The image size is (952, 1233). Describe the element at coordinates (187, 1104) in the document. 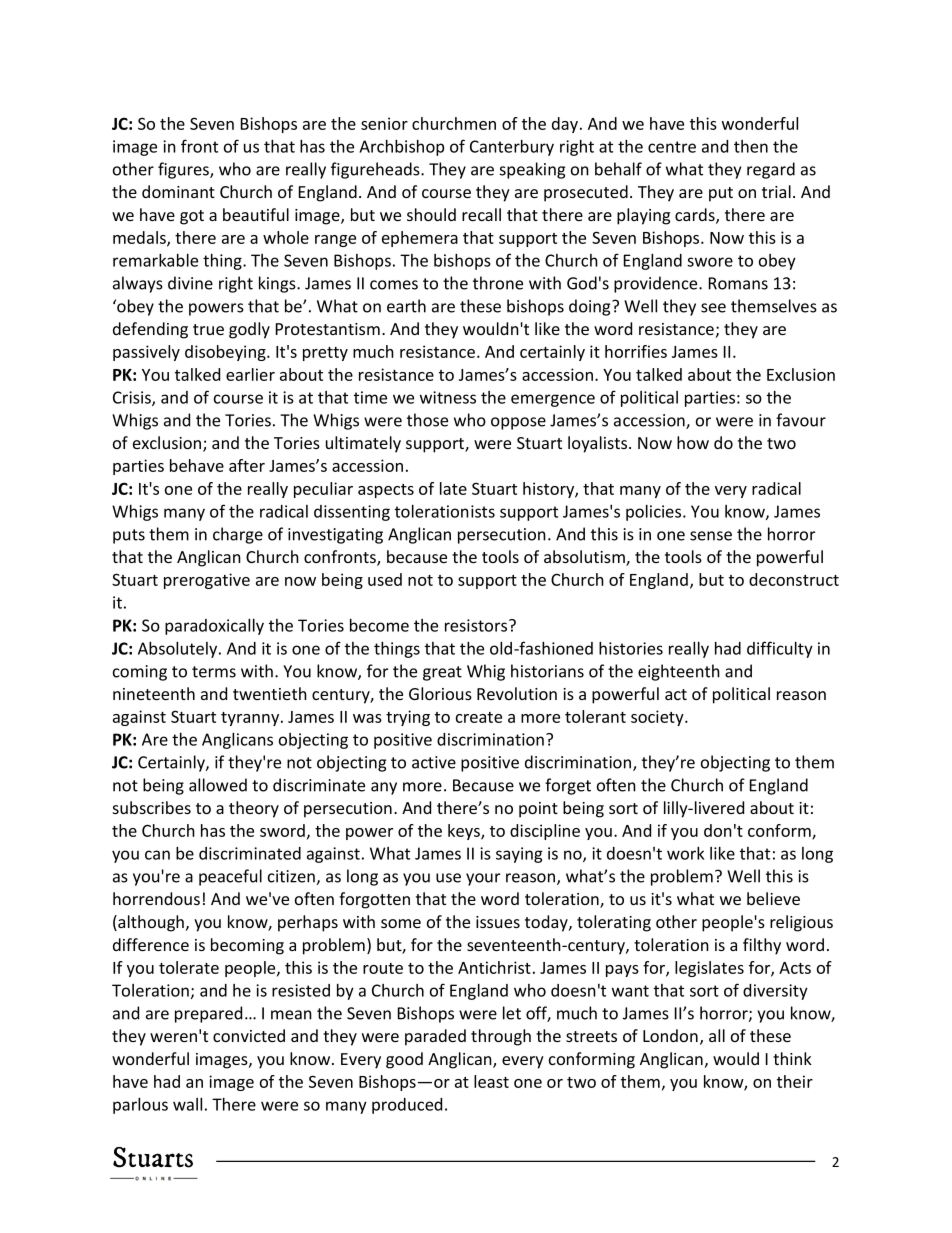

I see `wall` at that location.
